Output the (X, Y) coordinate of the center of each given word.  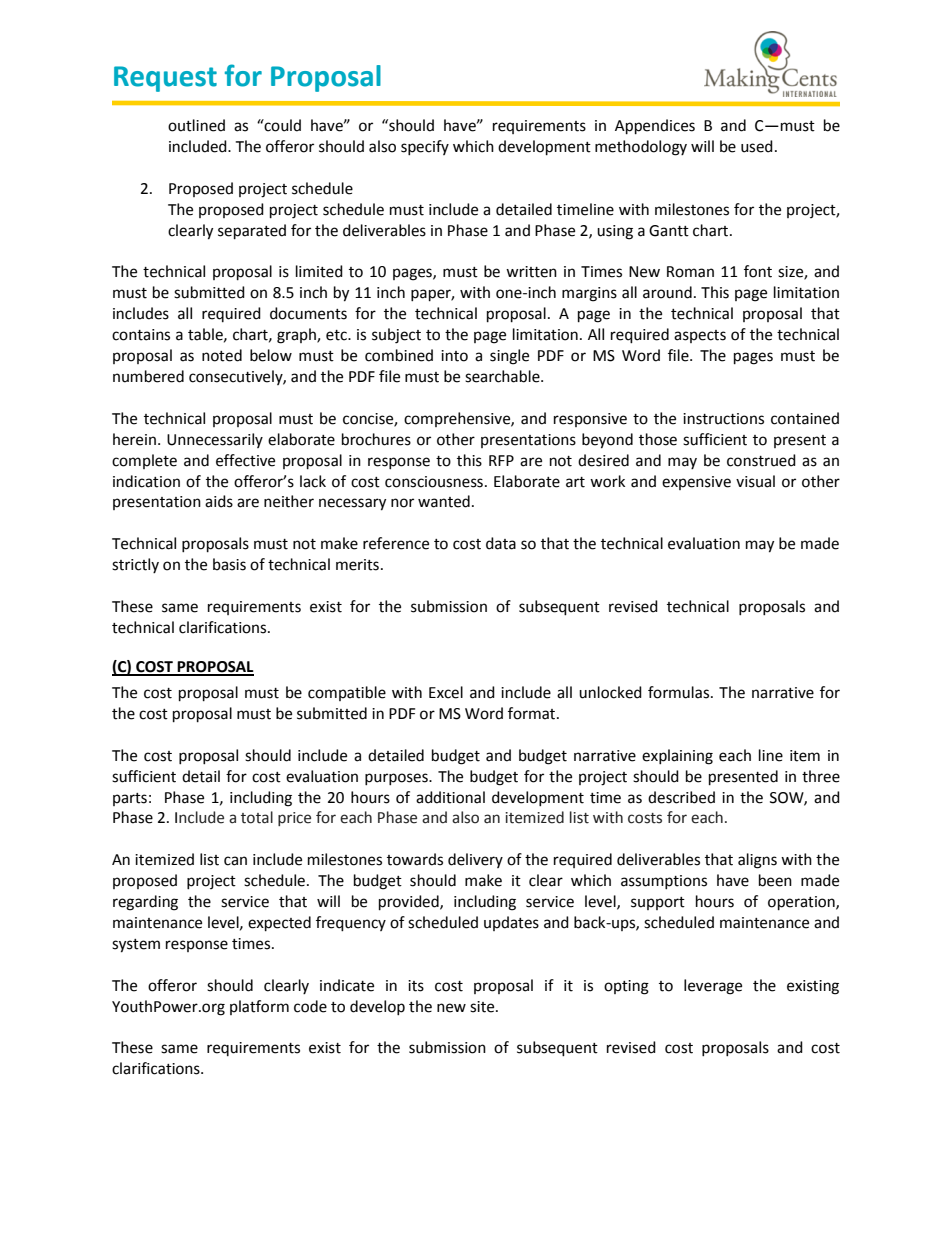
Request (165, 79)
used (757, 146)
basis (229, 564)
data (501, 543)
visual (755, 481)
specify (425, 147)
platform (259, 1007)
